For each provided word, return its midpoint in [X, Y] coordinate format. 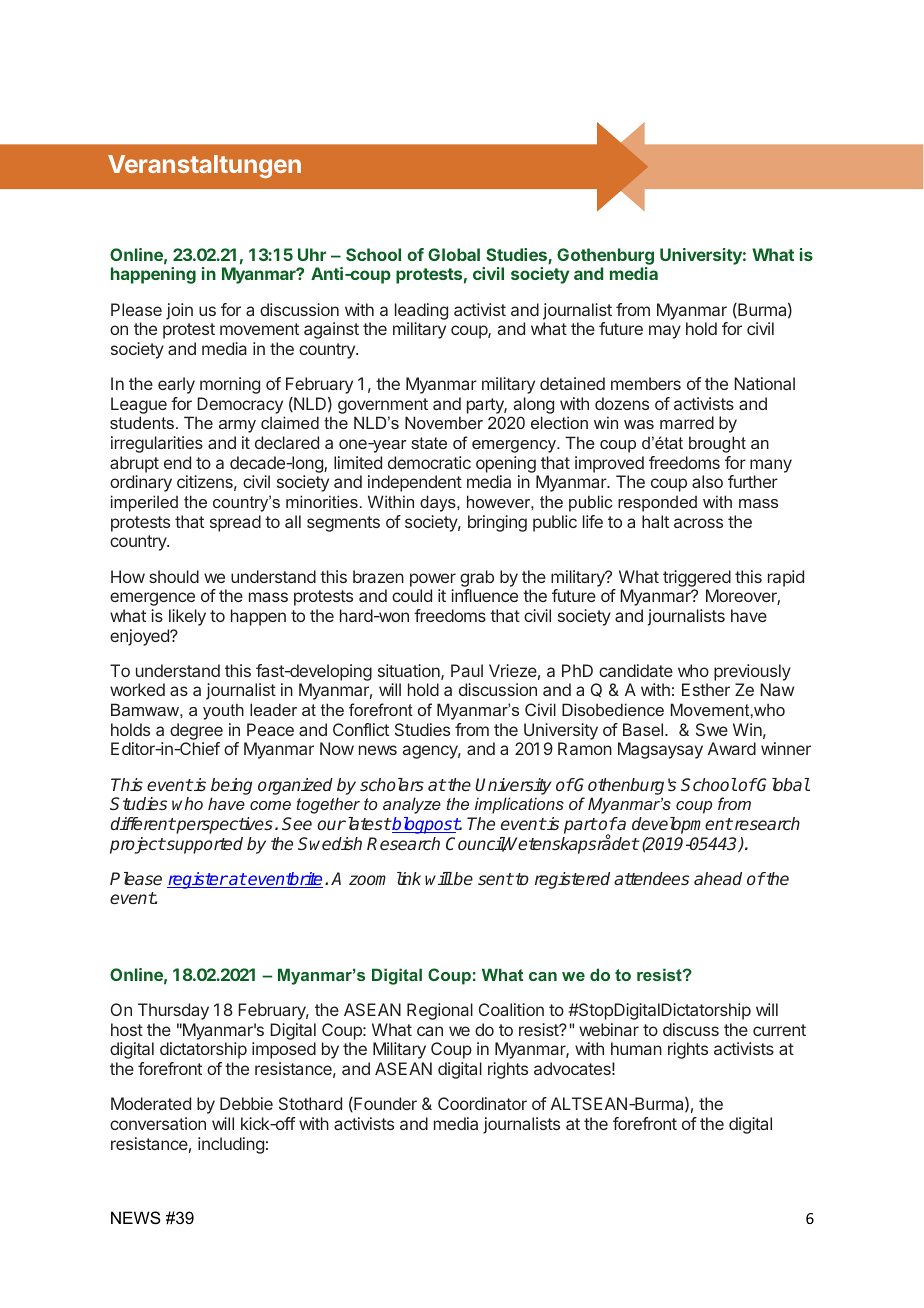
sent [495, 879]
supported [204, 845]
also [707, 481]
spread [235, 523]
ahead [718, 878]
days [439, 503]
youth [223, 711]
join [179, 311]
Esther [706, 689]
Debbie [246, 1103]
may [665, 332]
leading [421, 311]
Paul [467, 670]
